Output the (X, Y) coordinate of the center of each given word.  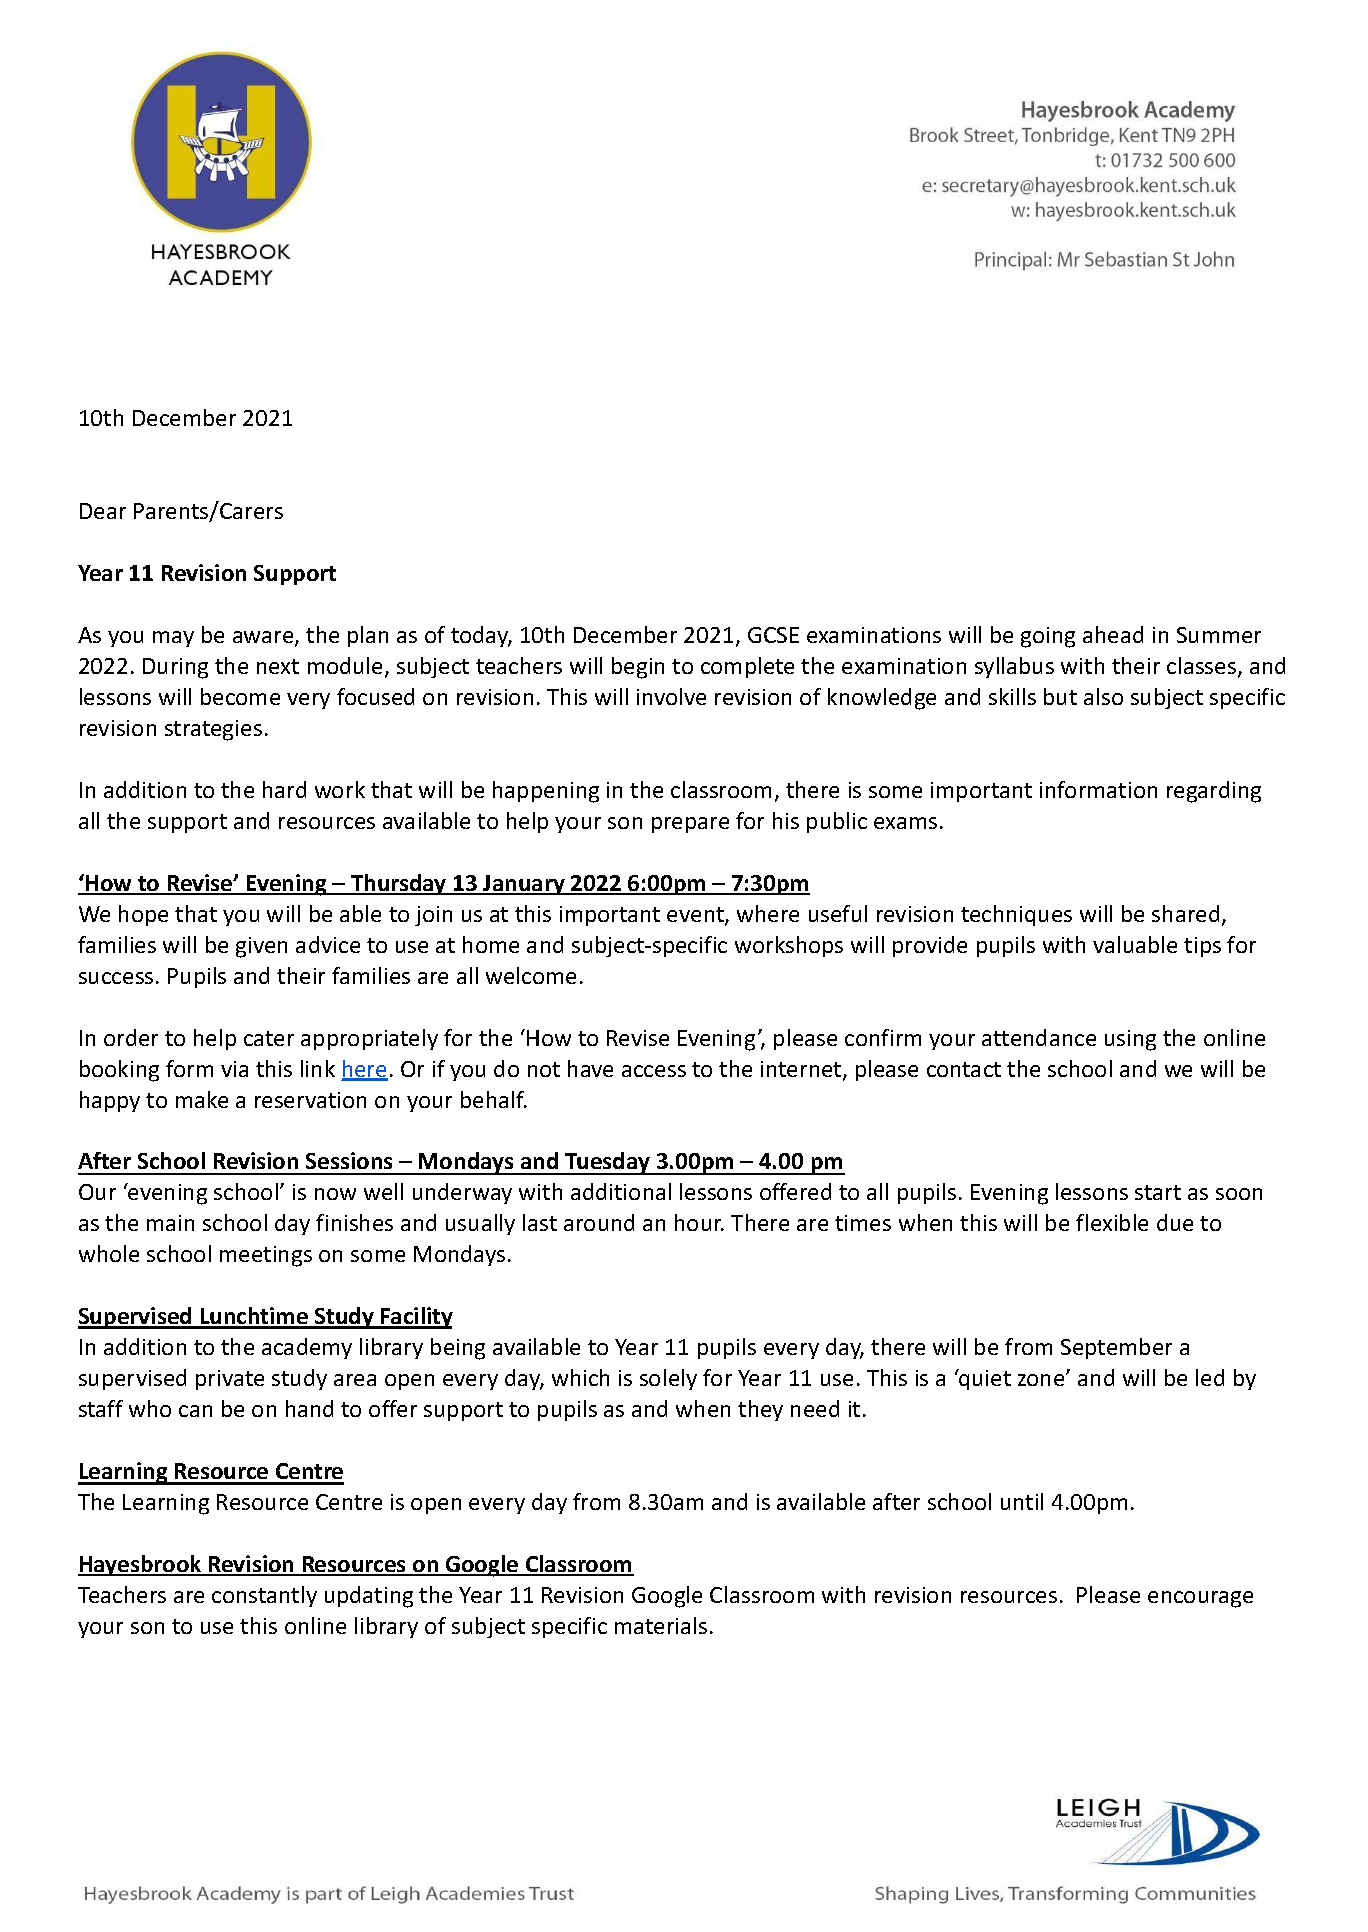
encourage (1200, 1599)
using (1130, 1040)
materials (661, 1625)
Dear (103, 511)
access (654, 1071)
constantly (264, 1596)
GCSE (773, 635)
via (234, 1069)
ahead (1113, 634)
